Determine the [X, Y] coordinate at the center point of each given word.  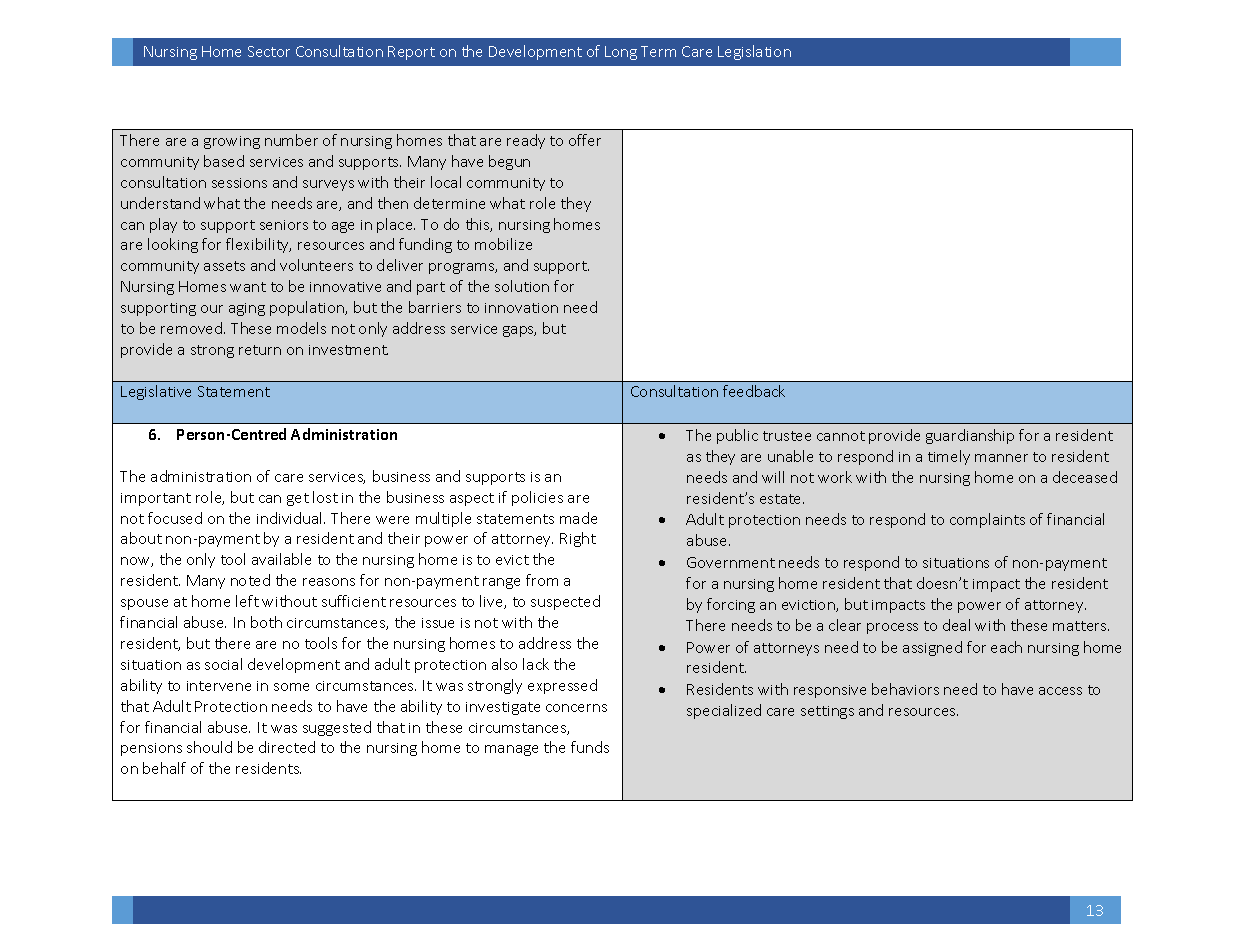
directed [287, 747]
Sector [269, 51]
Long [621, 53]
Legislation [754, 52]
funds [590, 747]
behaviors [905, 689]
